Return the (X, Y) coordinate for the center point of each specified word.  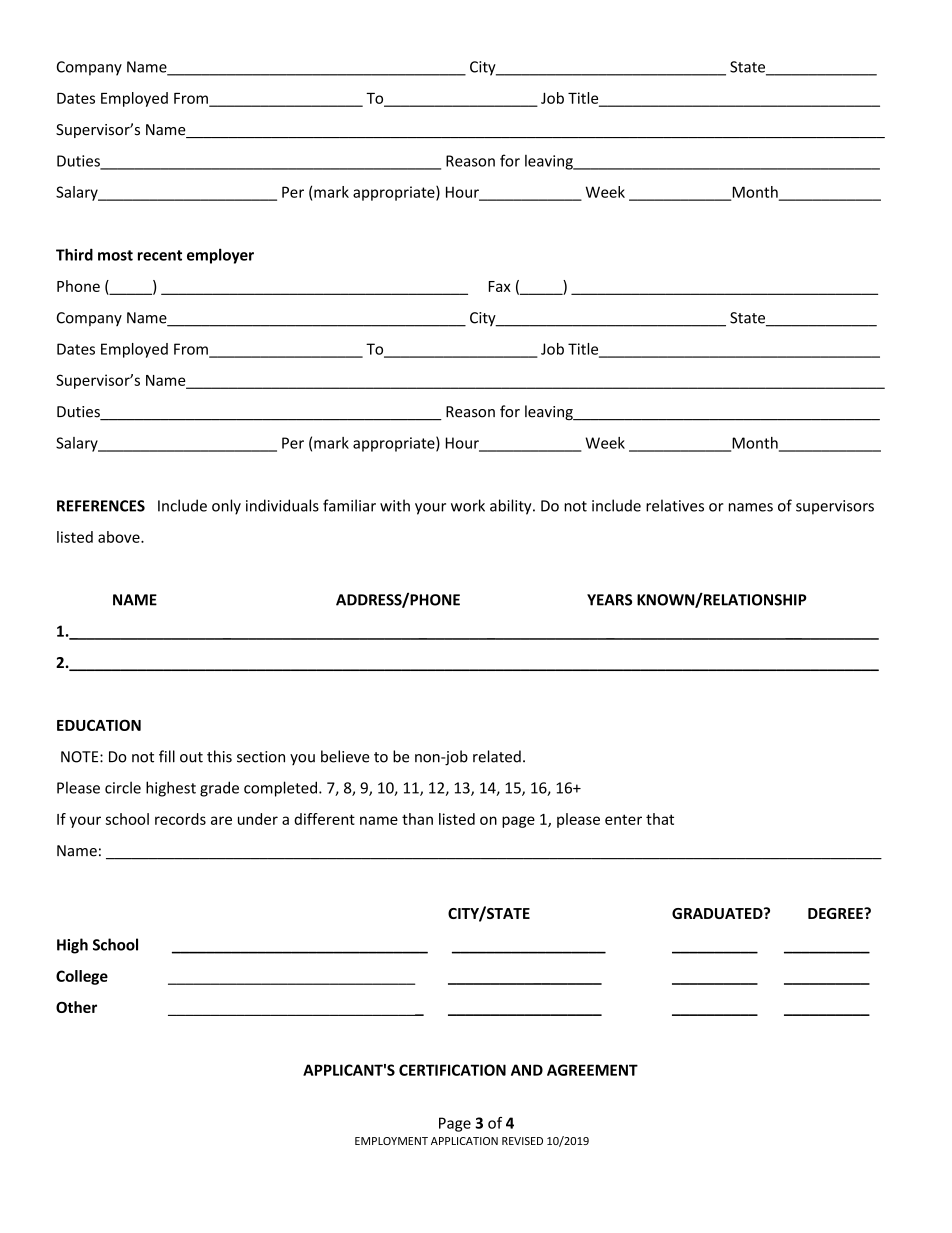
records (180, 819)
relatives (675, 505)
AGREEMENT (592, 1070)
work (468, 505)
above (120, 537)
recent (160, 255)
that (660, 819)
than (417, 819)
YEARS (609, 600)
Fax (500, 286)
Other (76, 1007)
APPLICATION (464, 1141)
